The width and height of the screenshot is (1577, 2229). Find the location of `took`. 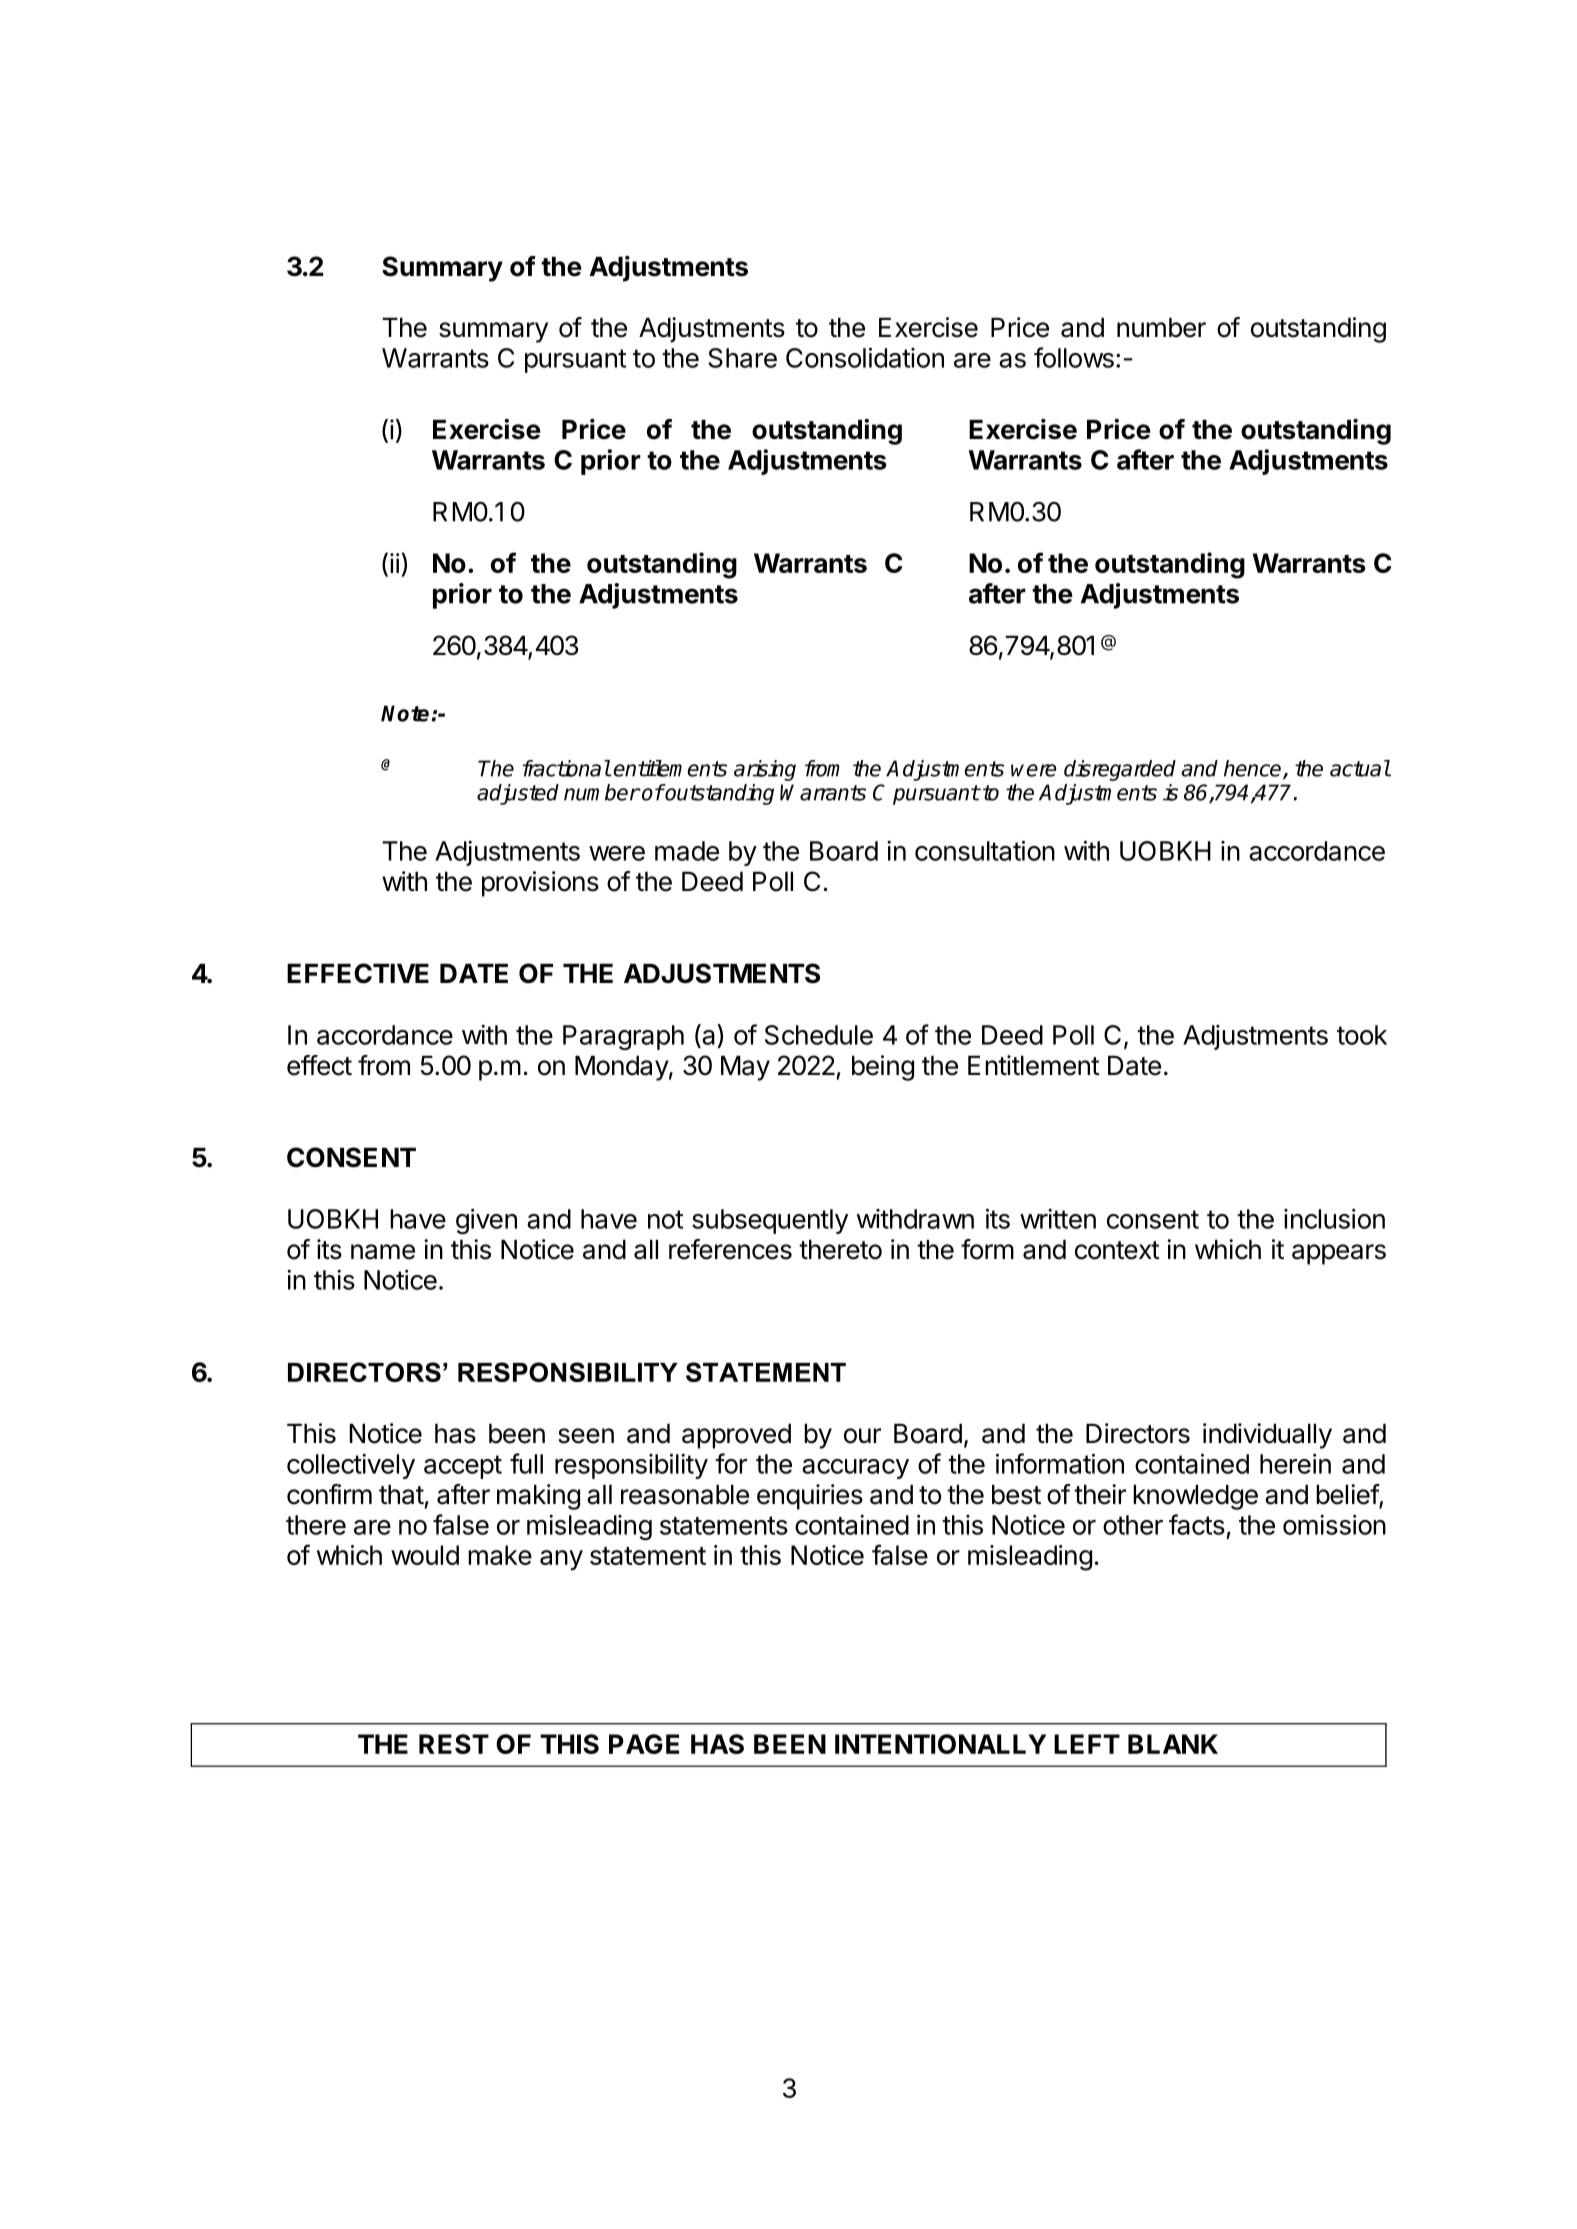

took is located at coordinates (1362, 1035).
